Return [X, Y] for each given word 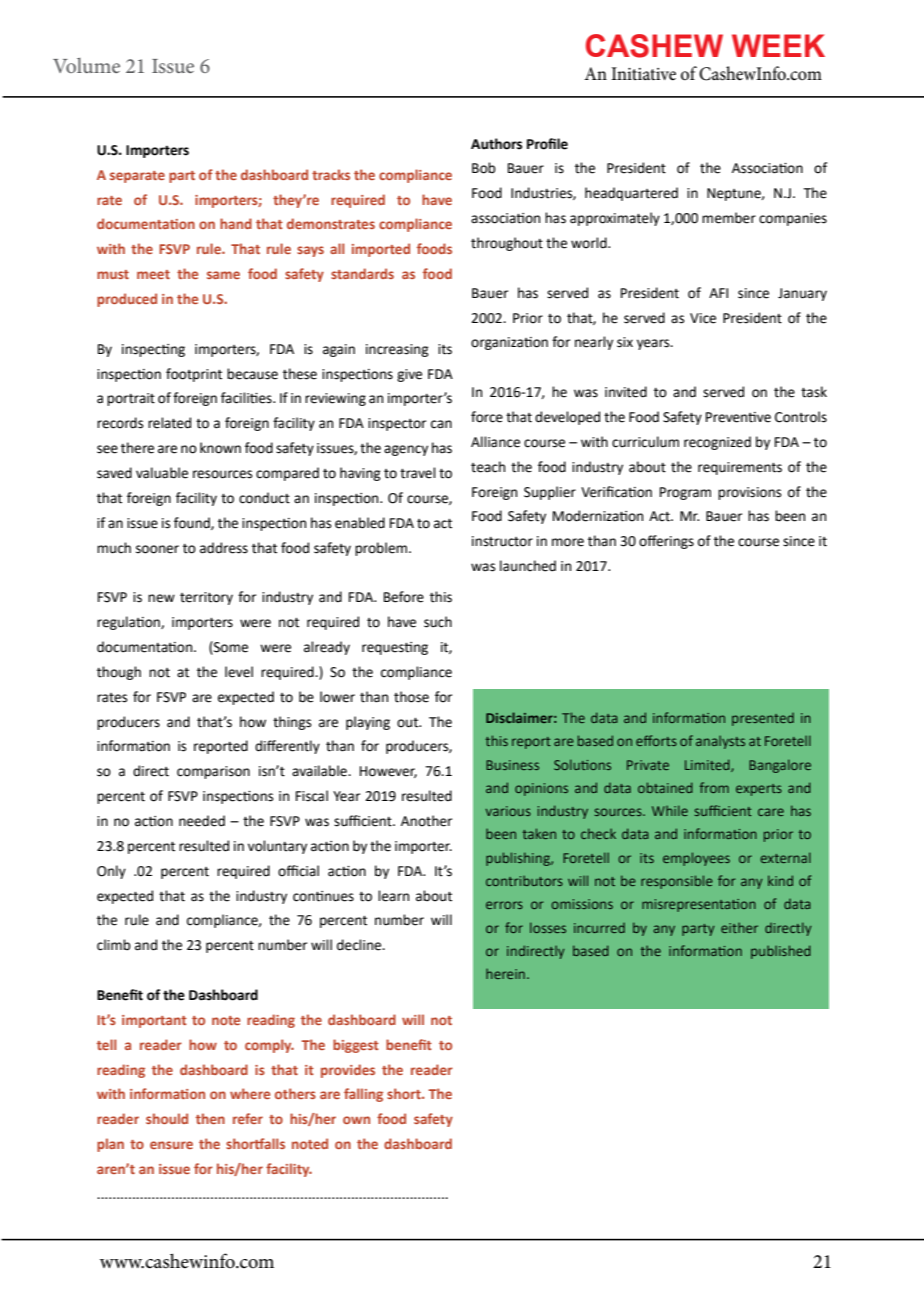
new [161, 598]
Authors [496, 144]
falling [363, 1095]
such [438, 622]
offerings [666, 542]
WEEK [778, 45]
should [167, 1118]
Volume [86, 65]
